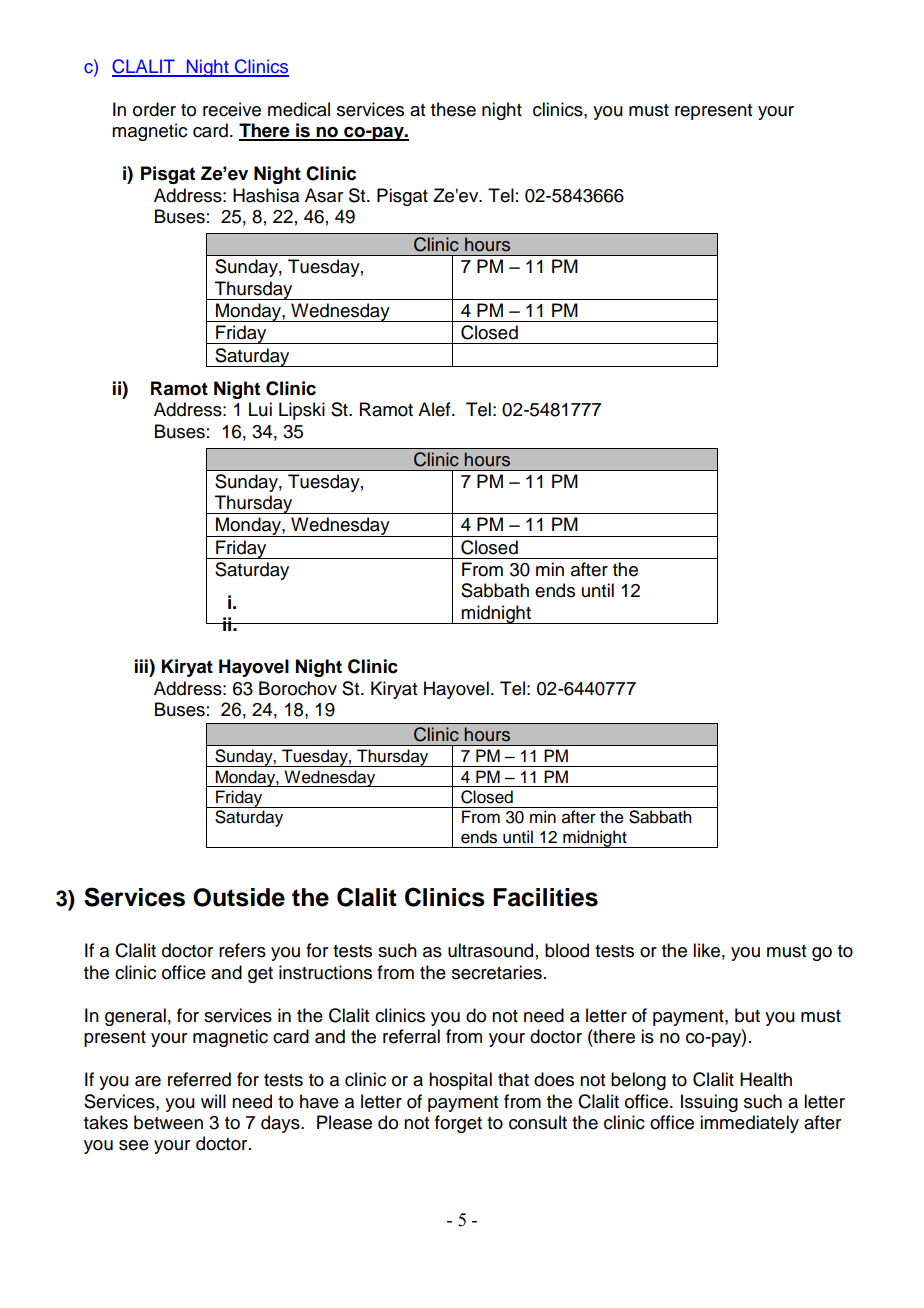  What do you see at coordinates (458, 1124) in the page?
I see `forget` at bounding box center [458, 1124].
